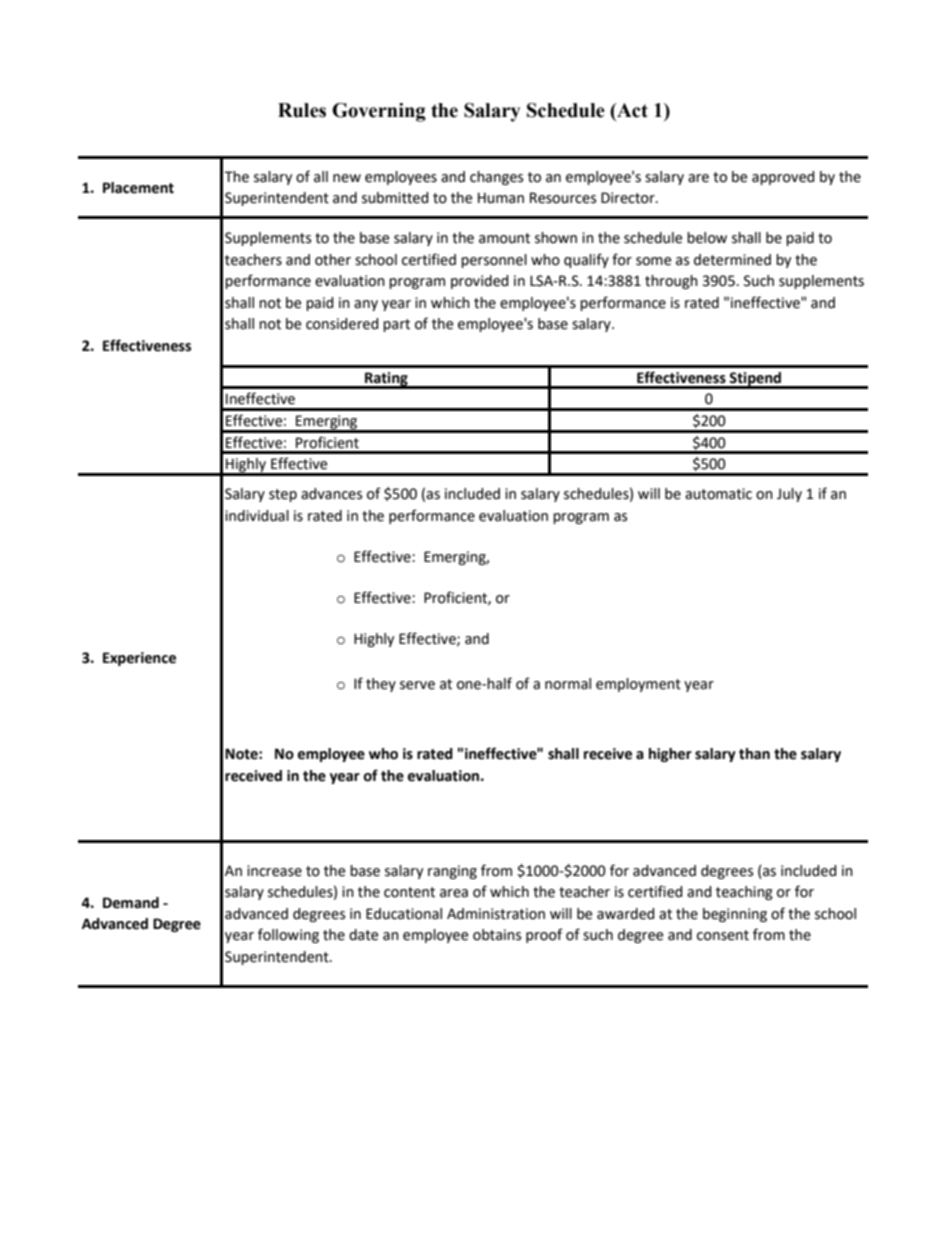 This screenshot has width=952, height=1233. Describe the element at coordinates (131, 903) in the screenshot. I see `Demand` at that location.
